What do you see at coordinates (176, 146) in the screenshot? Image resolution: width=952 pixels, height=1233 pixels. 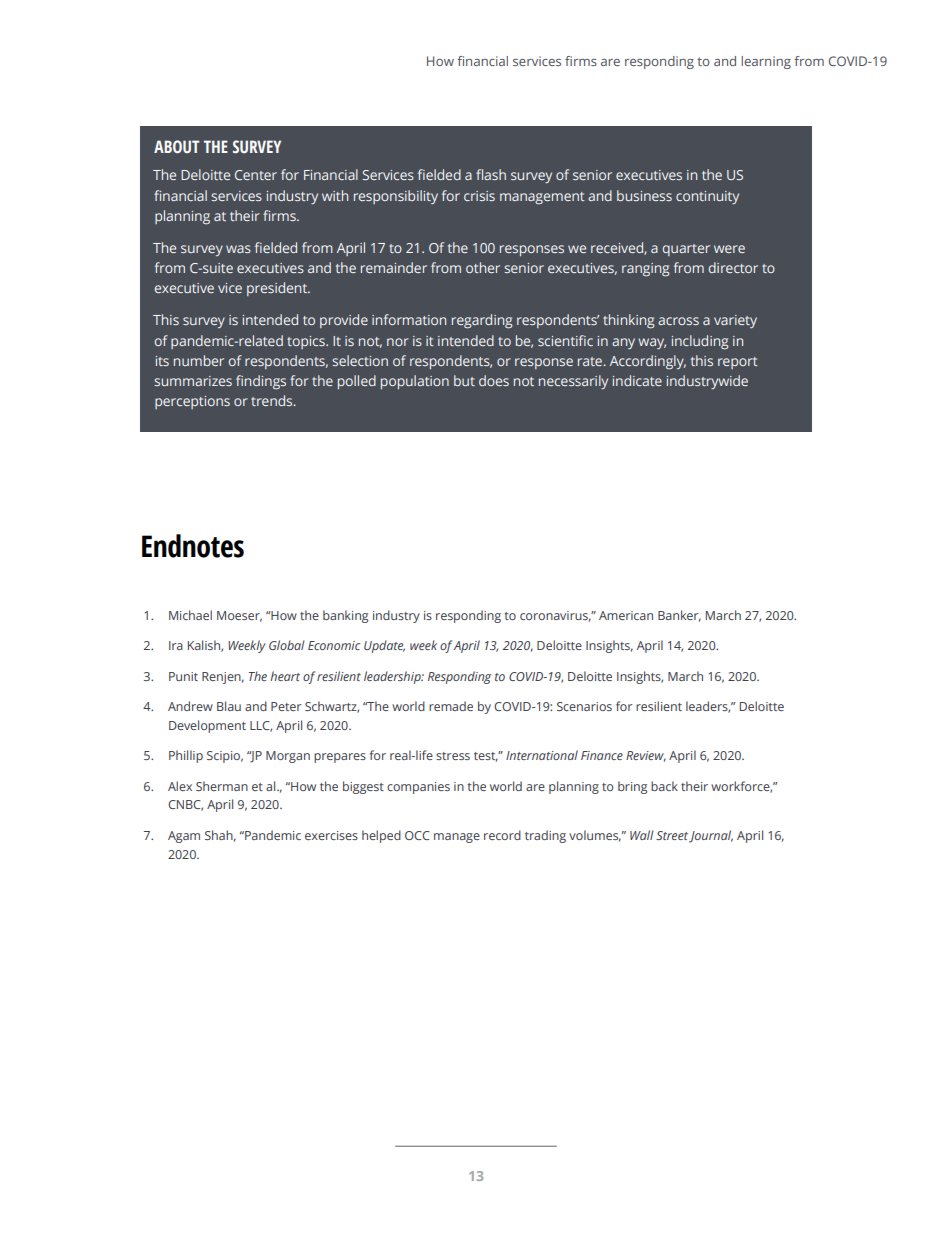 I see `ABOUT` at bounding box center [176, 146].
